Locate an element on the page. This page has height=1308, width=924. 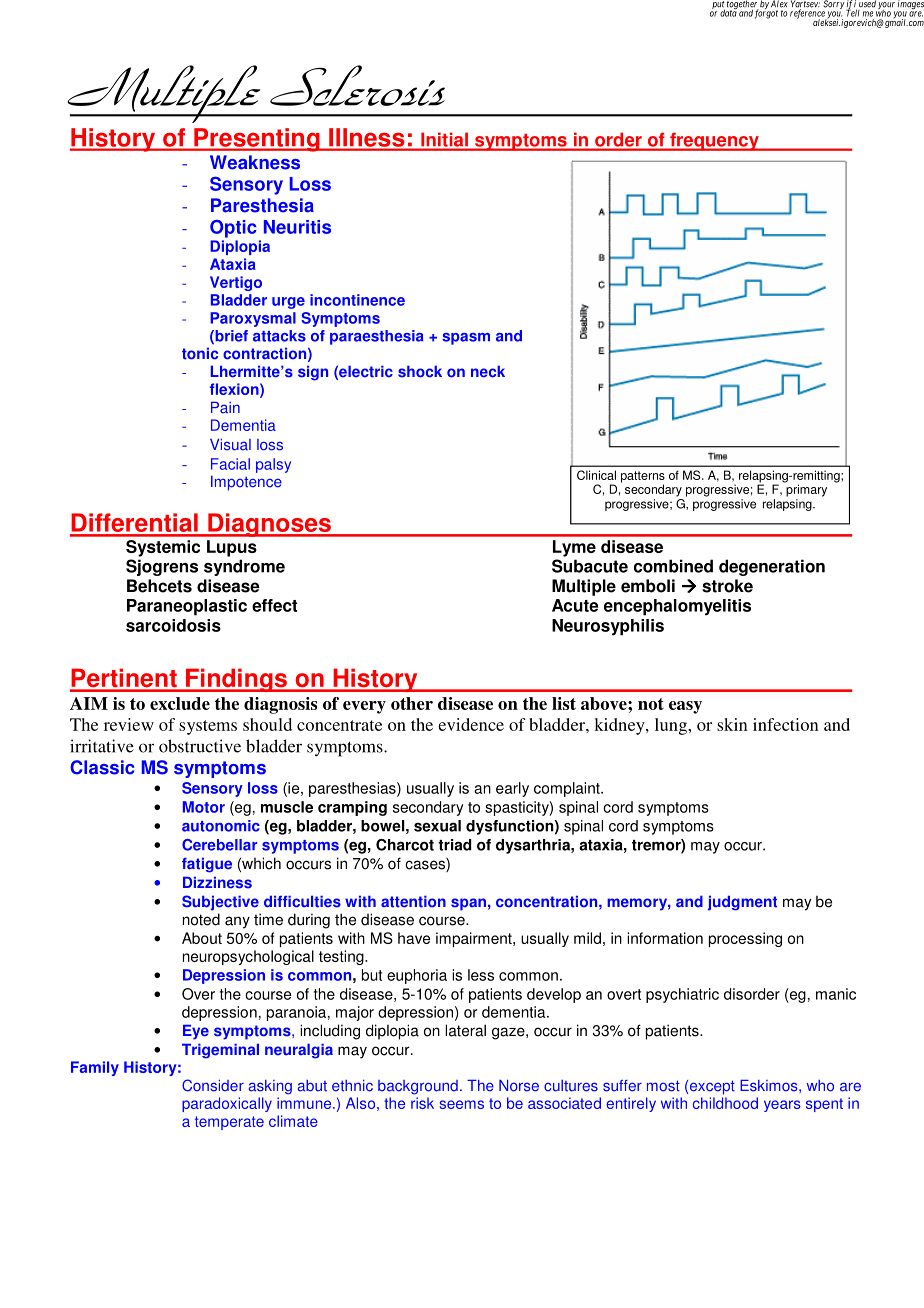
data is located at coordinates (728, 12).
